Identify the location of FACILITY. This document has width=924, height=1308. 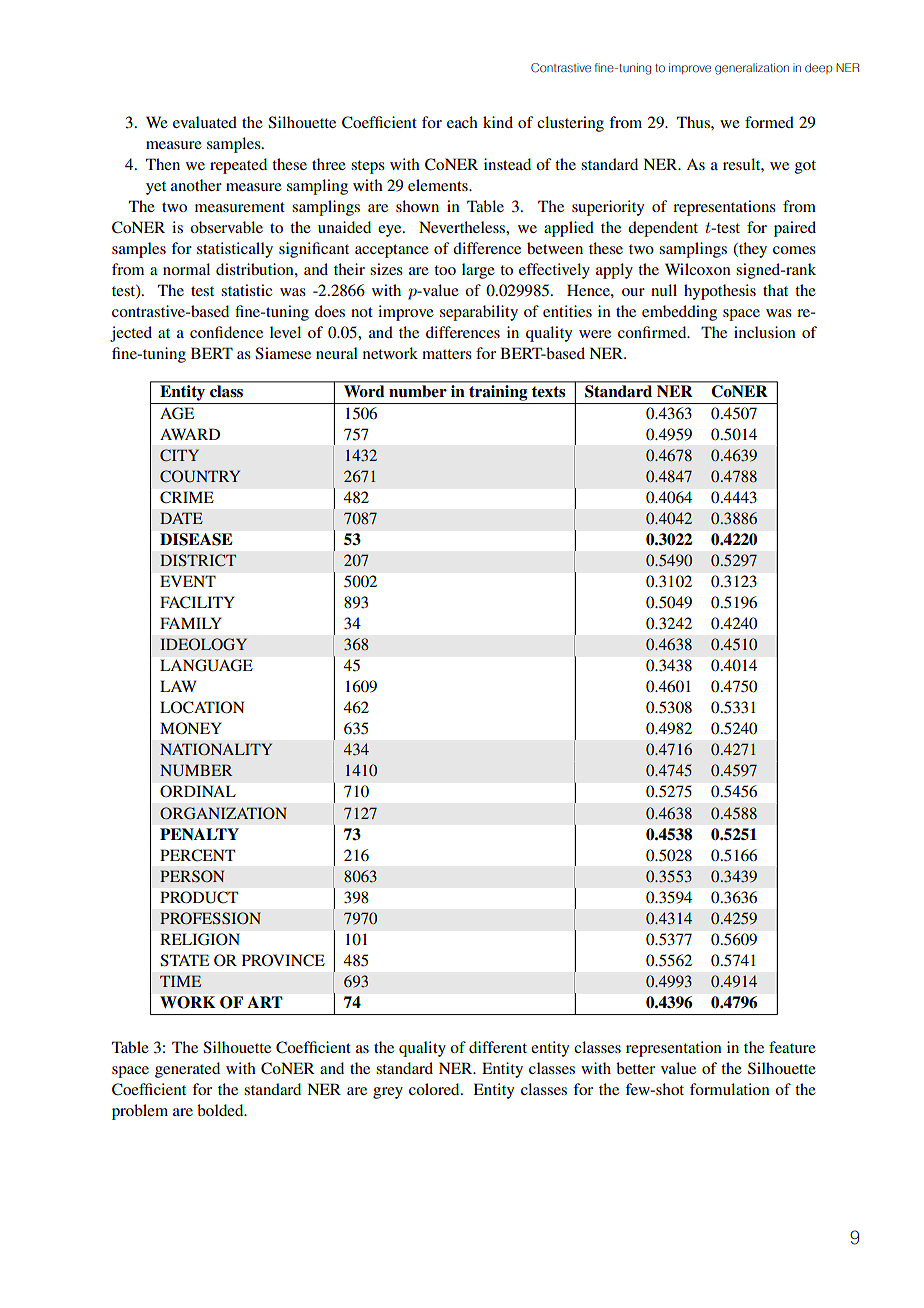
(197, 602).
